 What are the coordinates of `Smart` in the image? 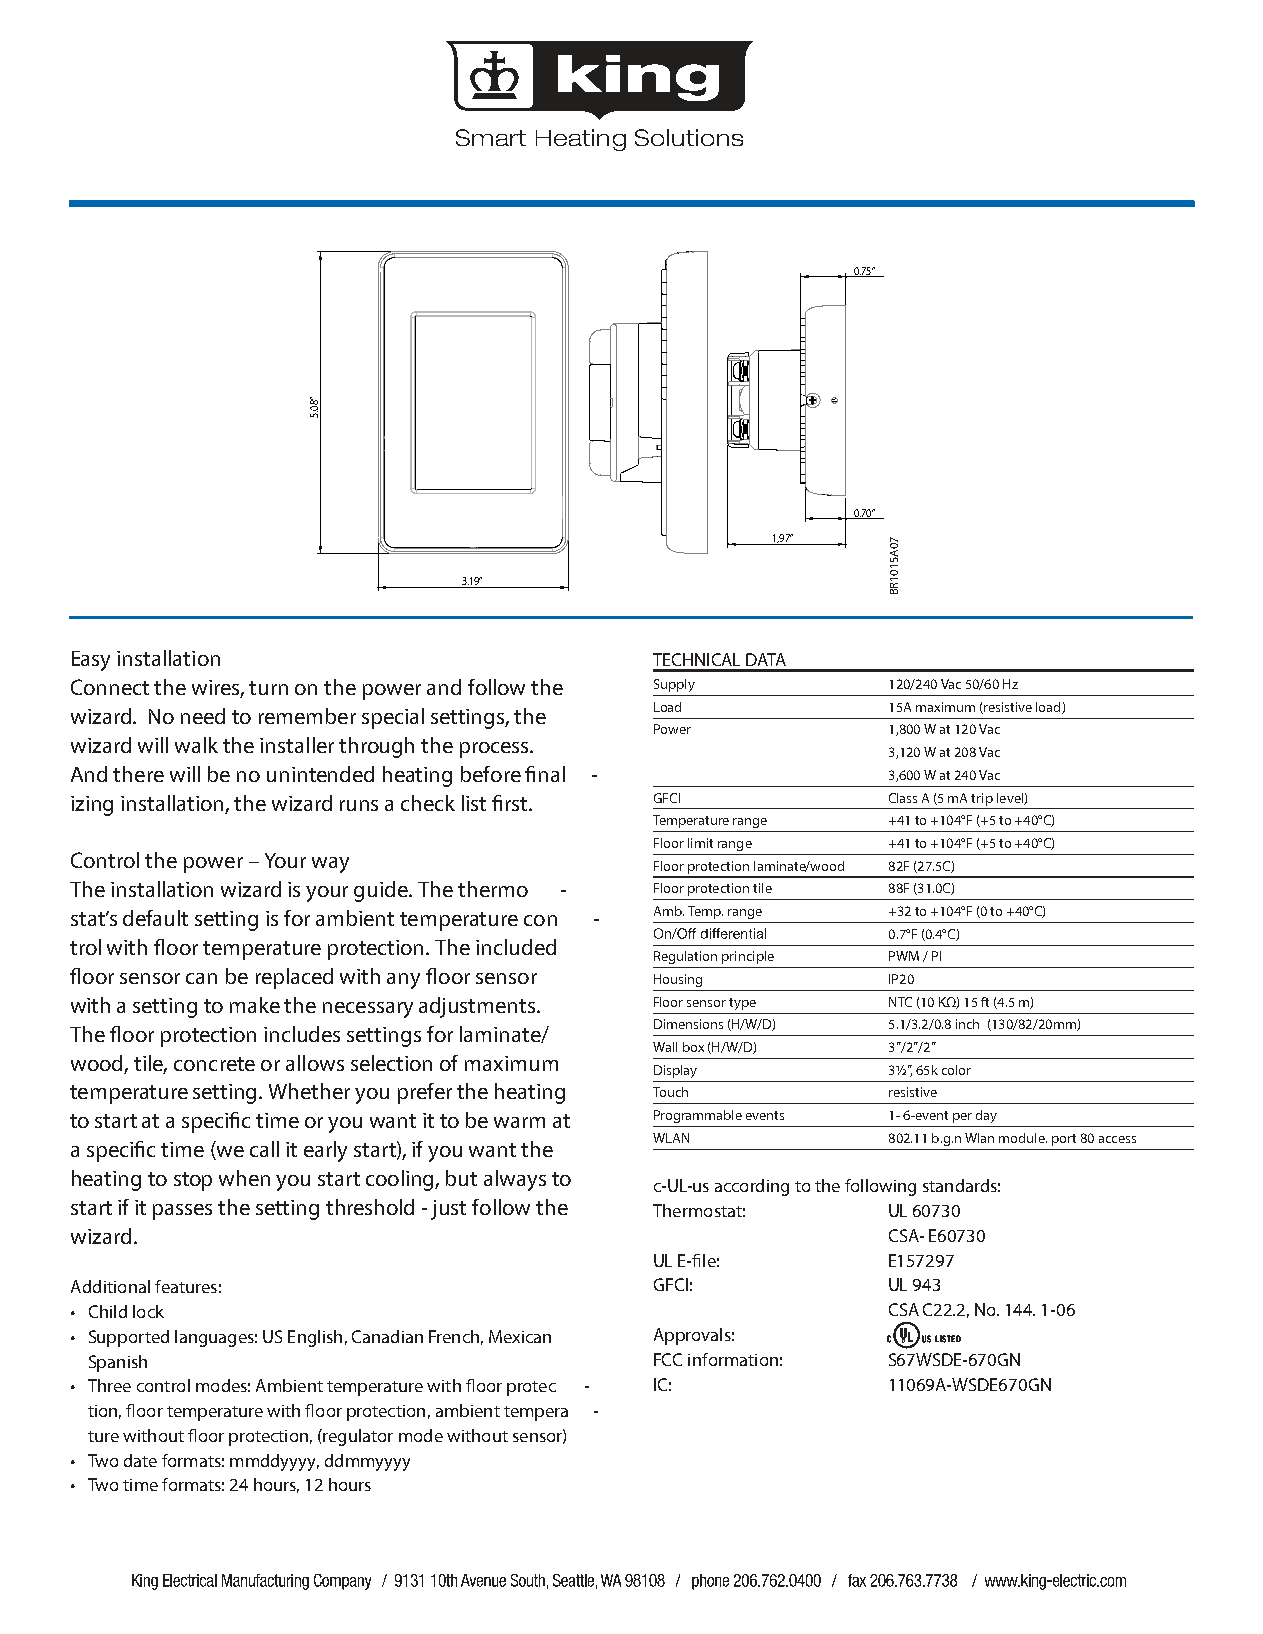 It's located at (491, 137).
